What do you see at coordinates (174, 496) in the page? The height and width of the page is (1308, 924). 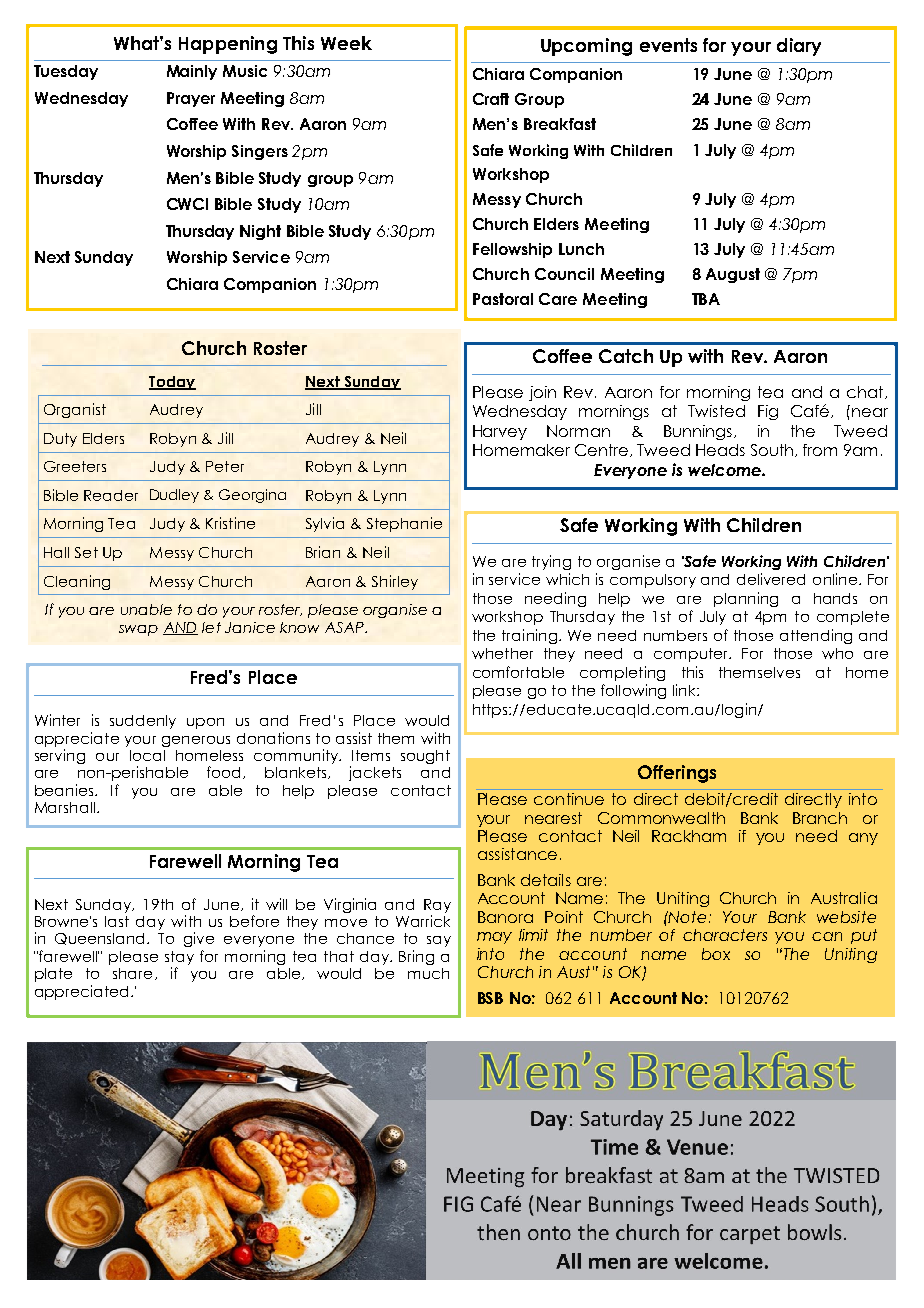 I see `Dudley` at bounding box center [174, 496].
